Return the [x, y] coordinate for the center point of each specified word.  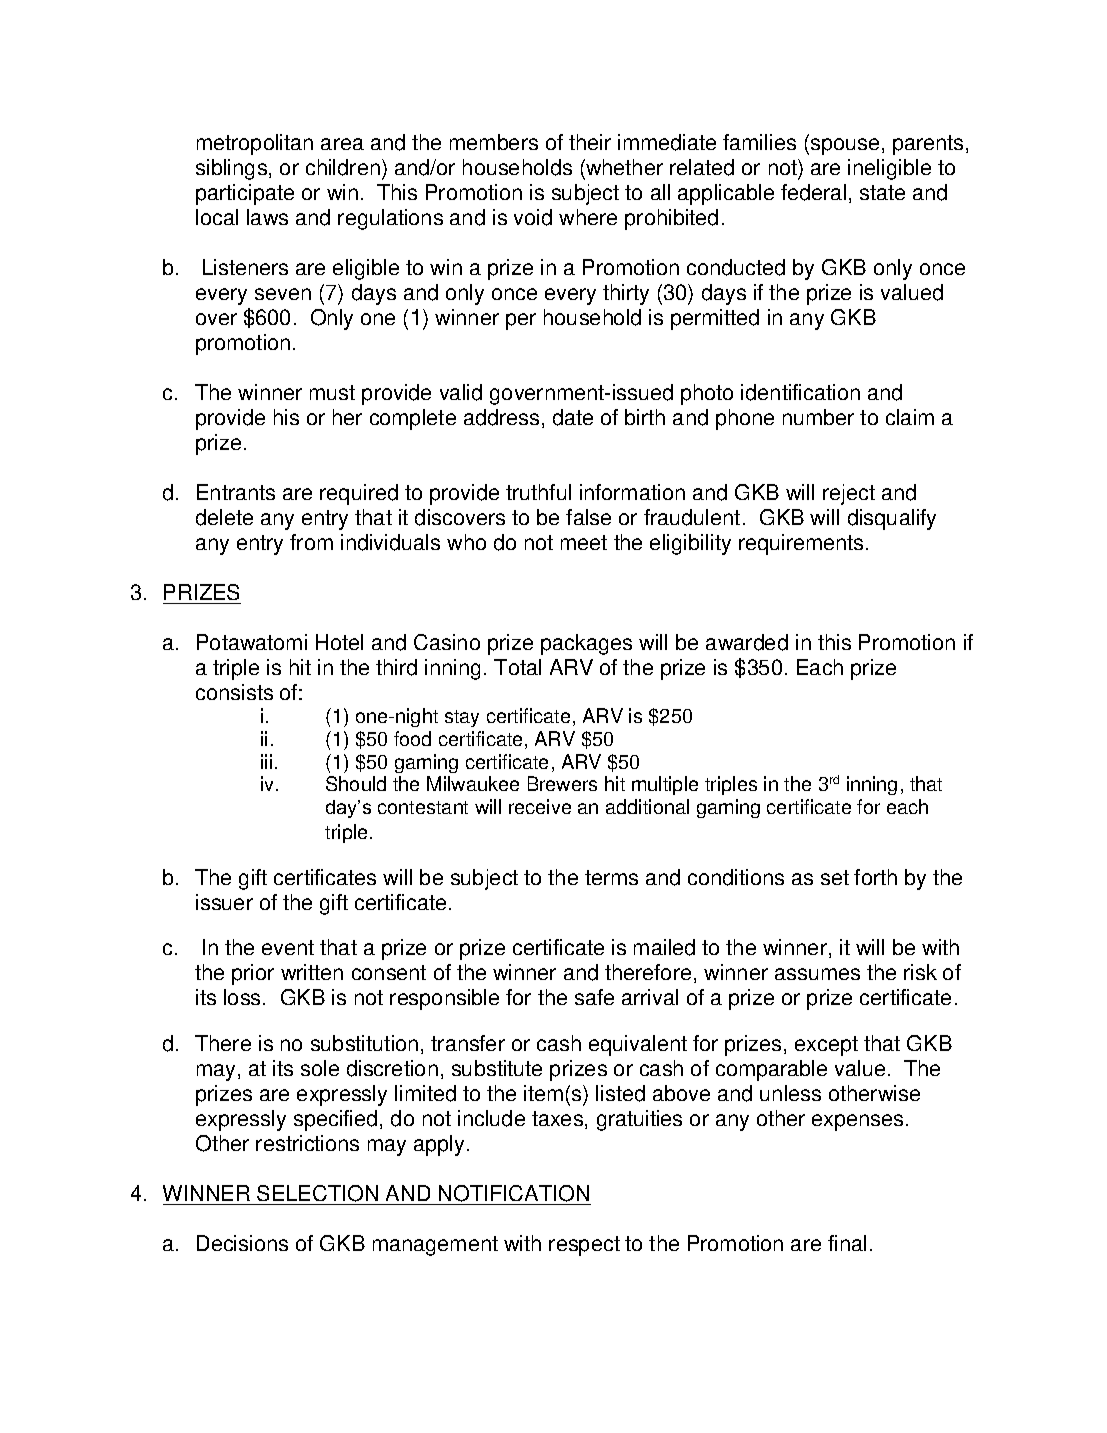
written [312, 972]
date [573, 417]
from [311, 542]
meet [584, 542]
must [332, 392]
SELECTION [317, 1193]
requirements [801, 544]
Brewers [562, 783]
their [590, 142]
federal [813, 192]
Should [356, 783]
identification [800, 392]
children [343, 167]
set [835, 877]
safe [594, 997]
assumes [817, 974]
